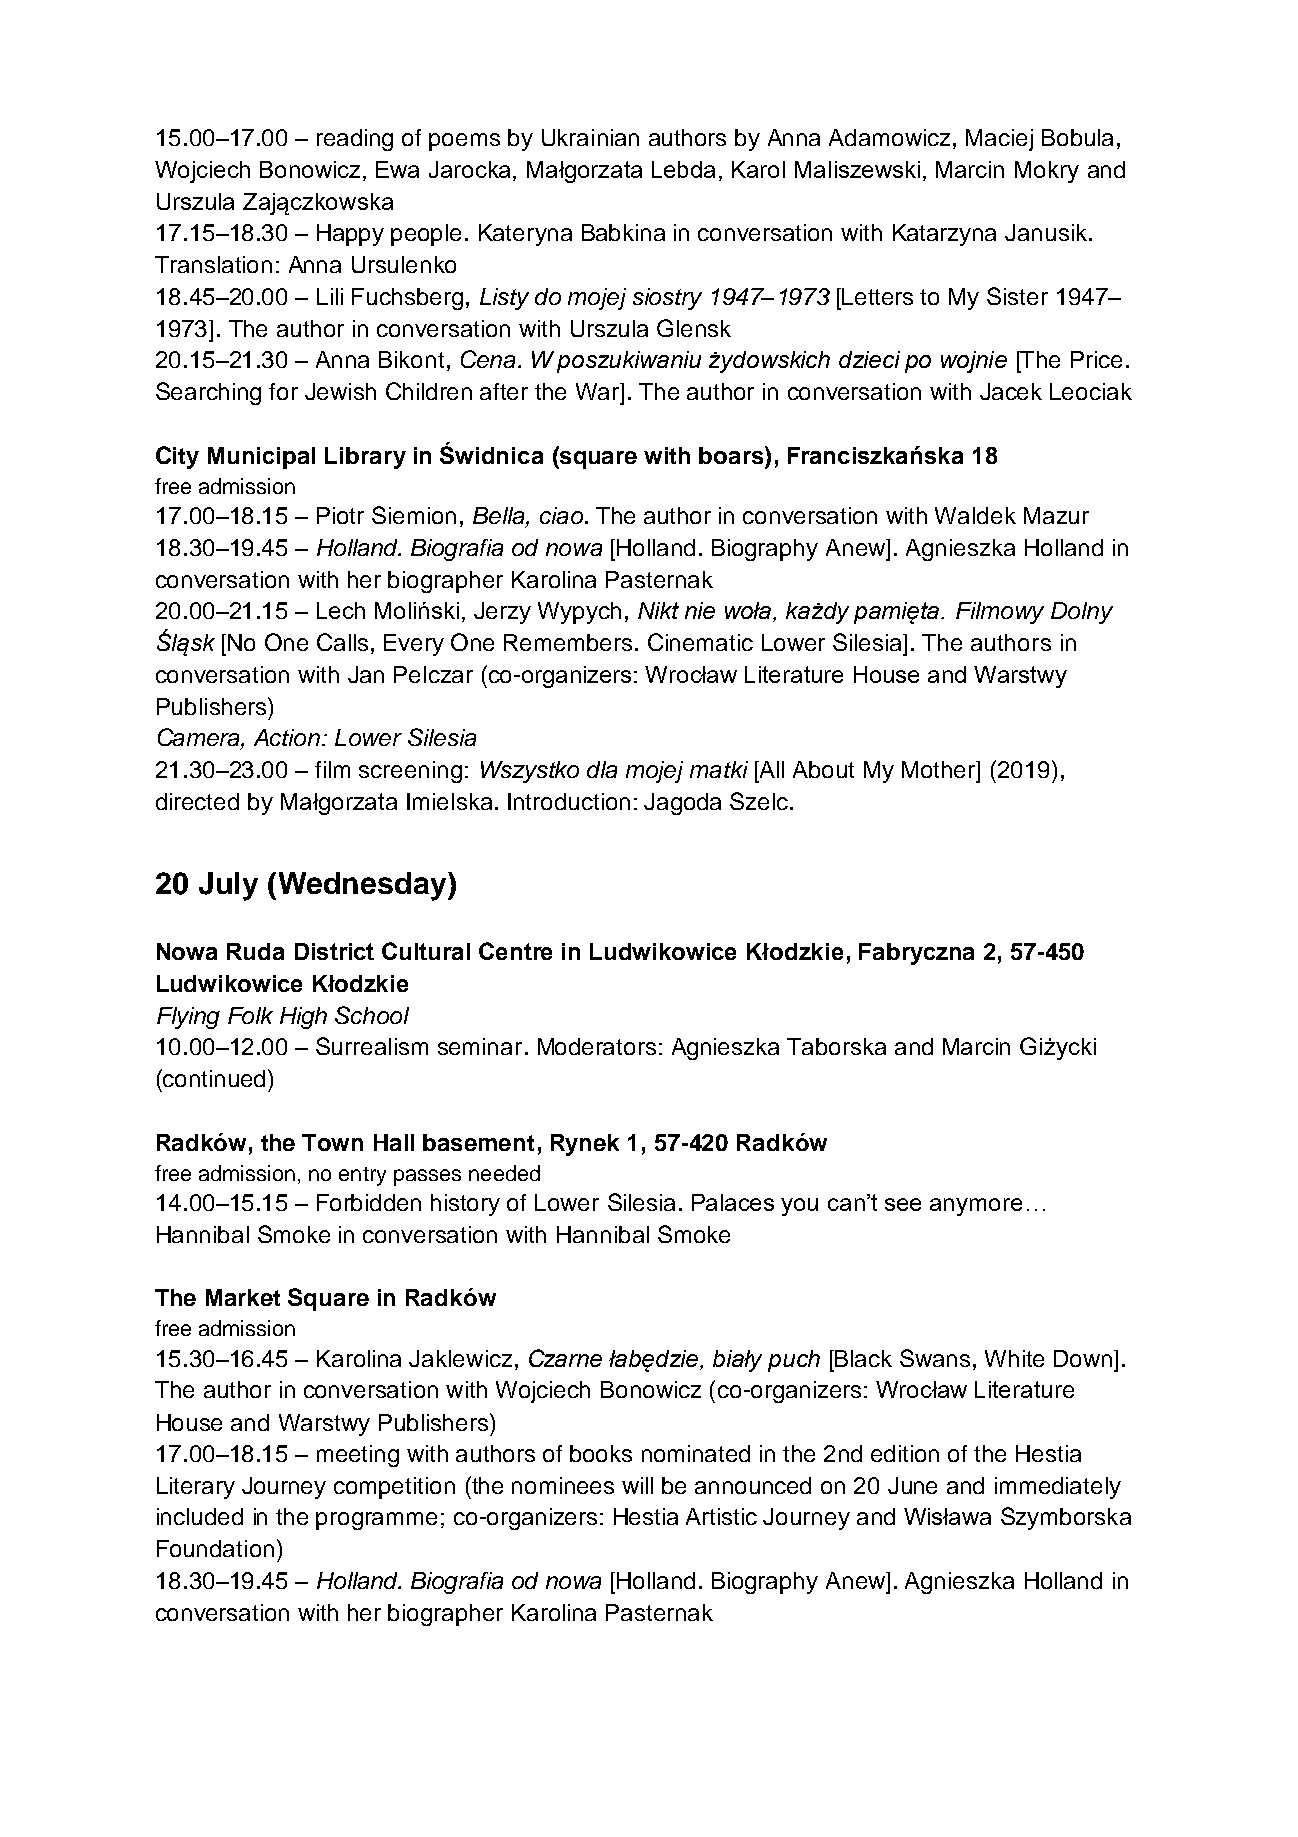  What do you see at coordinates (332, 1142) in the screenshot?
I see `Town` at bounding box center [332, 1142].
